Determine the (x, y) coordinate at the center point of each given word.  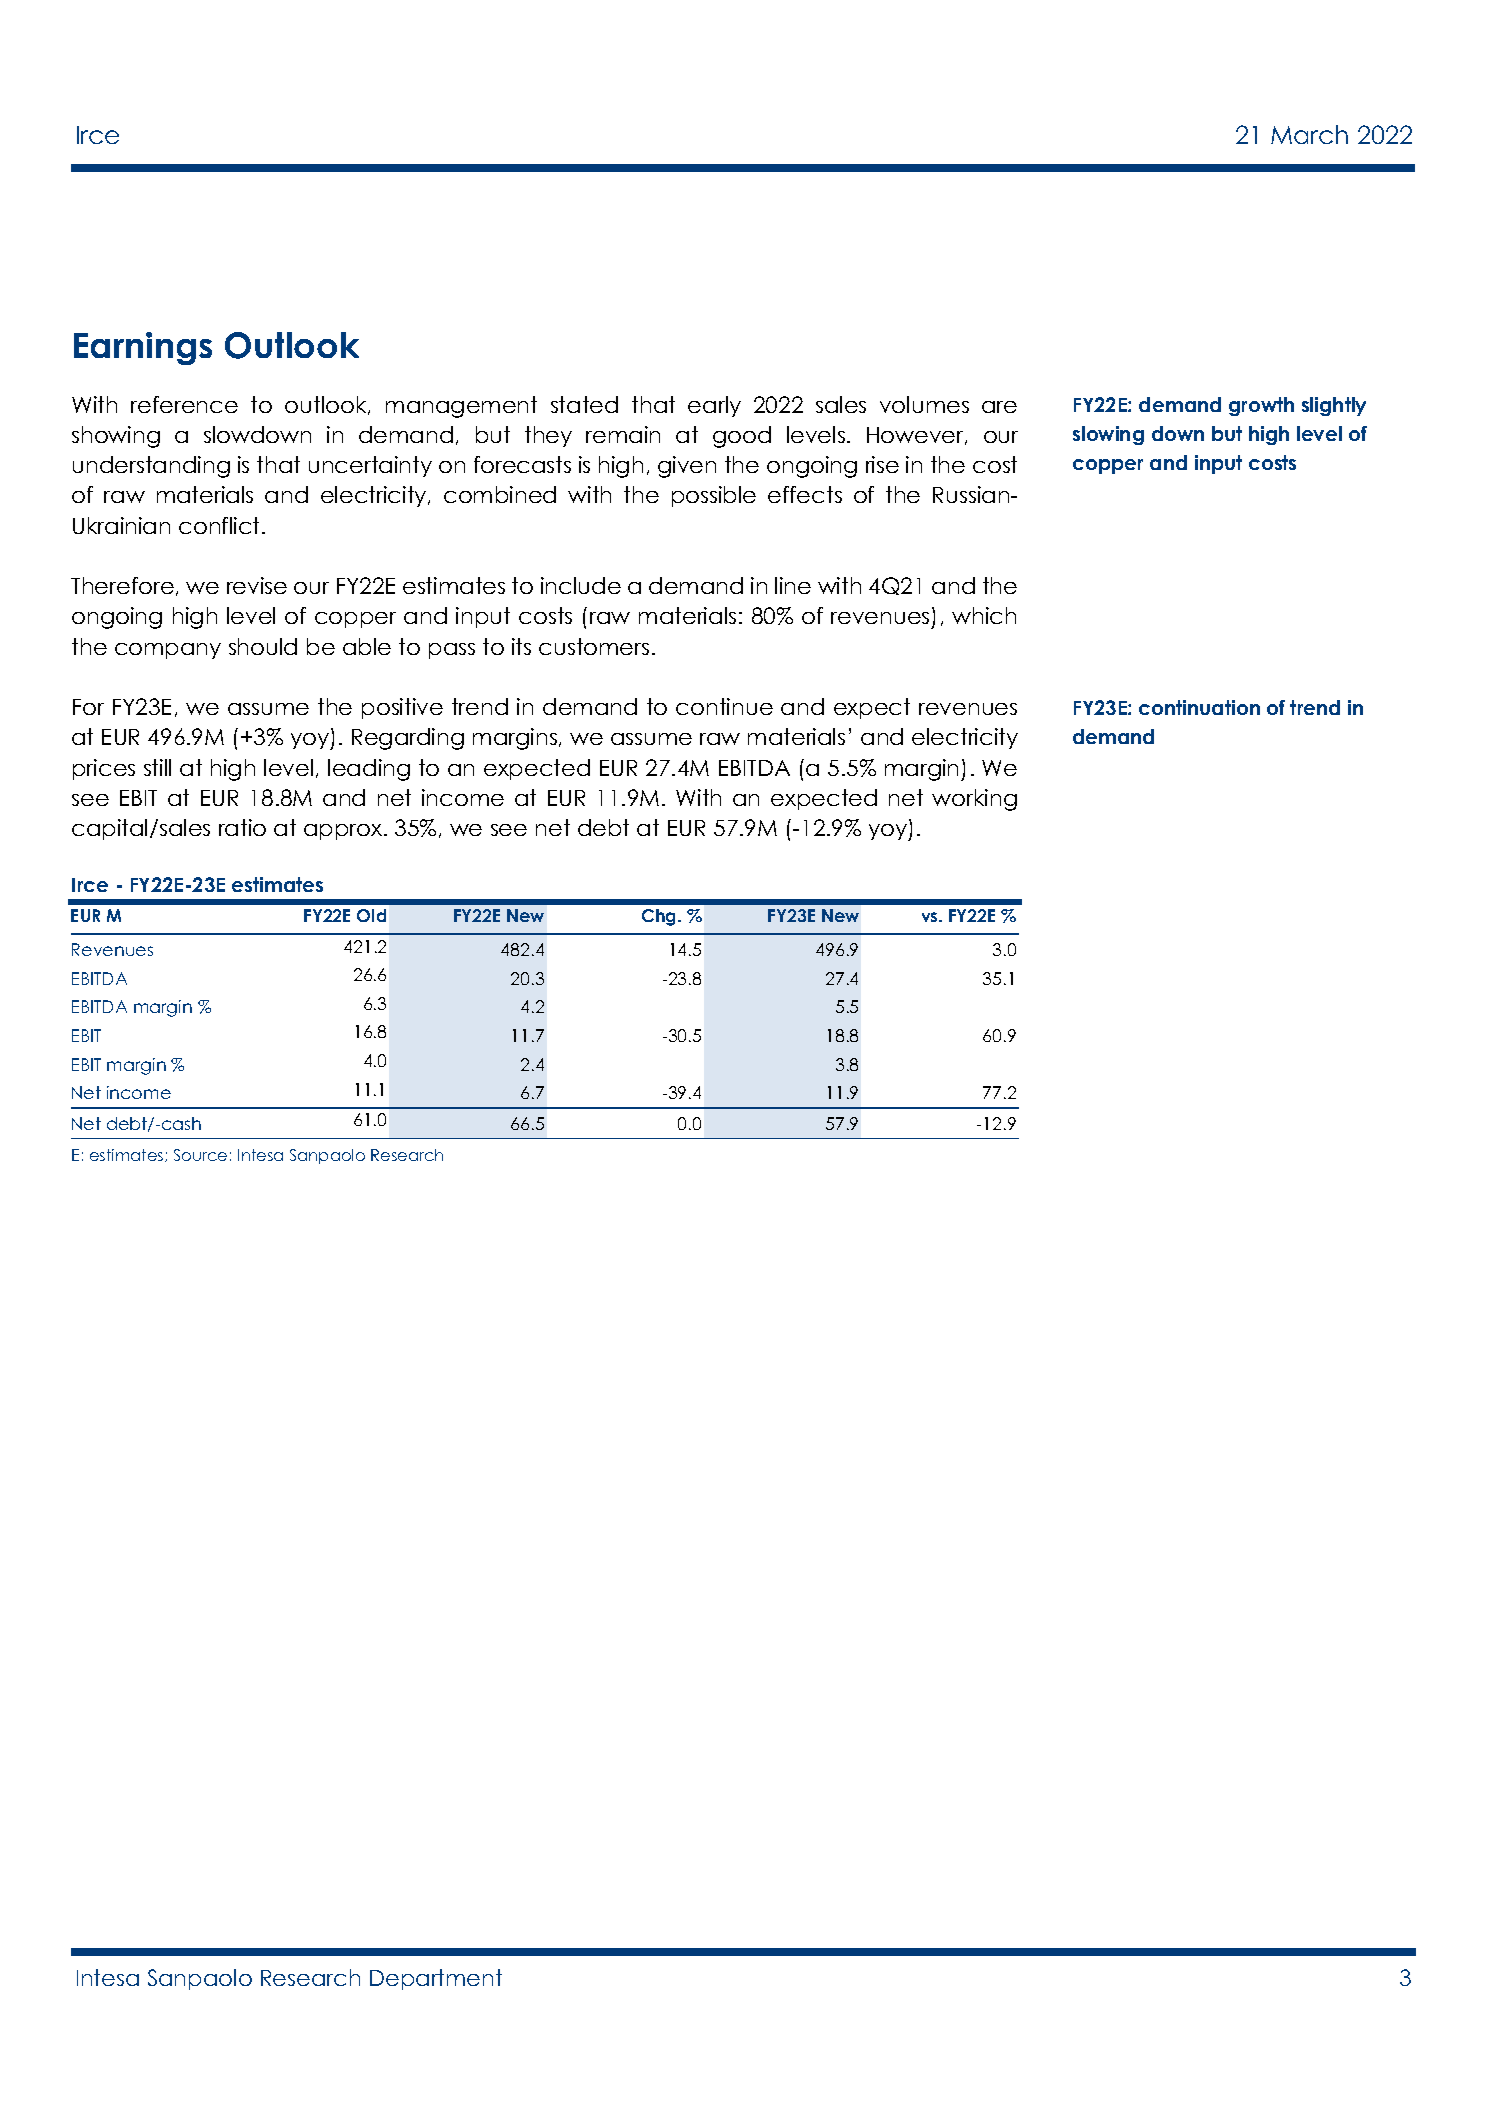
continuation (1199, 707)
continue (724, 706)
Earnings (143, 348)
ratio (242, 827)
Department (436, 1979)
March (1309, 134)
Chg (660, 917)
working (974, 800)
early (714, 406)
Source (200, 1155)
